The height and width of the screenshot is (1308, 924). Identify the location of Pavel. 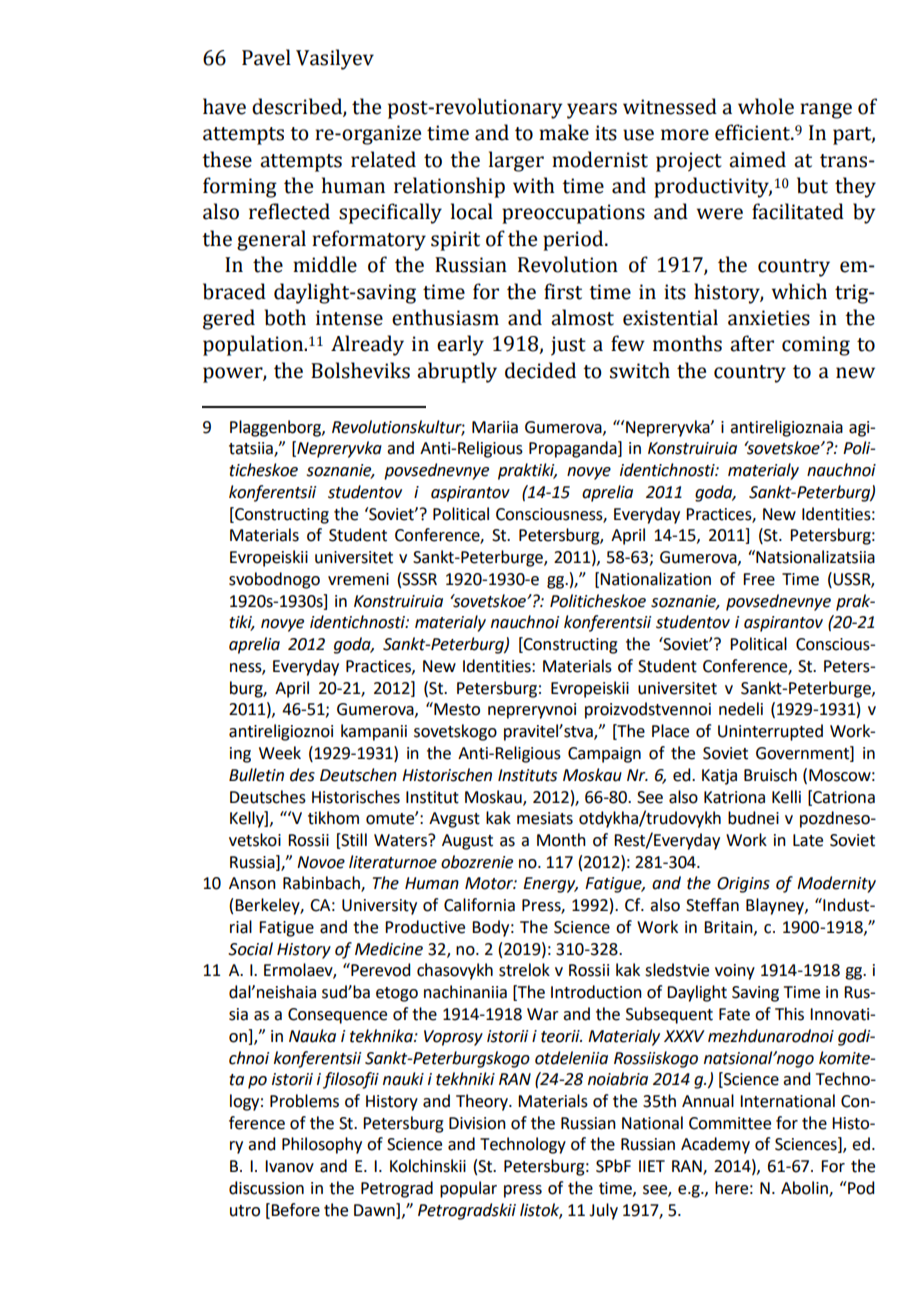
(266, 57).
